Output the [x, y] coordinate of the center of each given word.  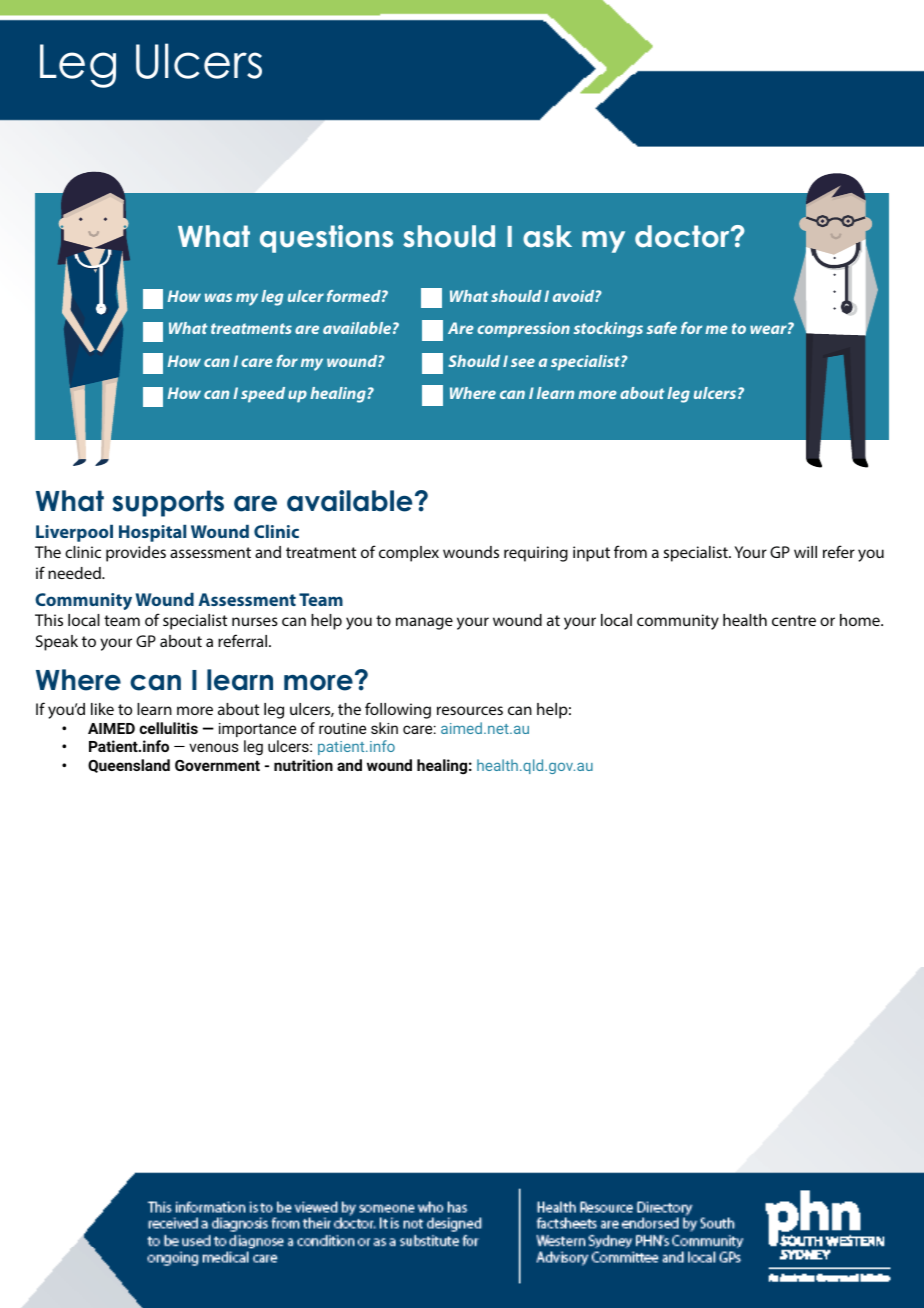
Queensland [129, 766]
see [523, 362]
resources [470, 710]
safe [662, 328]
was [218, 297]
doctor [683, 236]
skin [384, 728]
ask [547, 236]
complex [409, 554]
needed [75, 573]
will [805, 552]
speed [263, 395]
